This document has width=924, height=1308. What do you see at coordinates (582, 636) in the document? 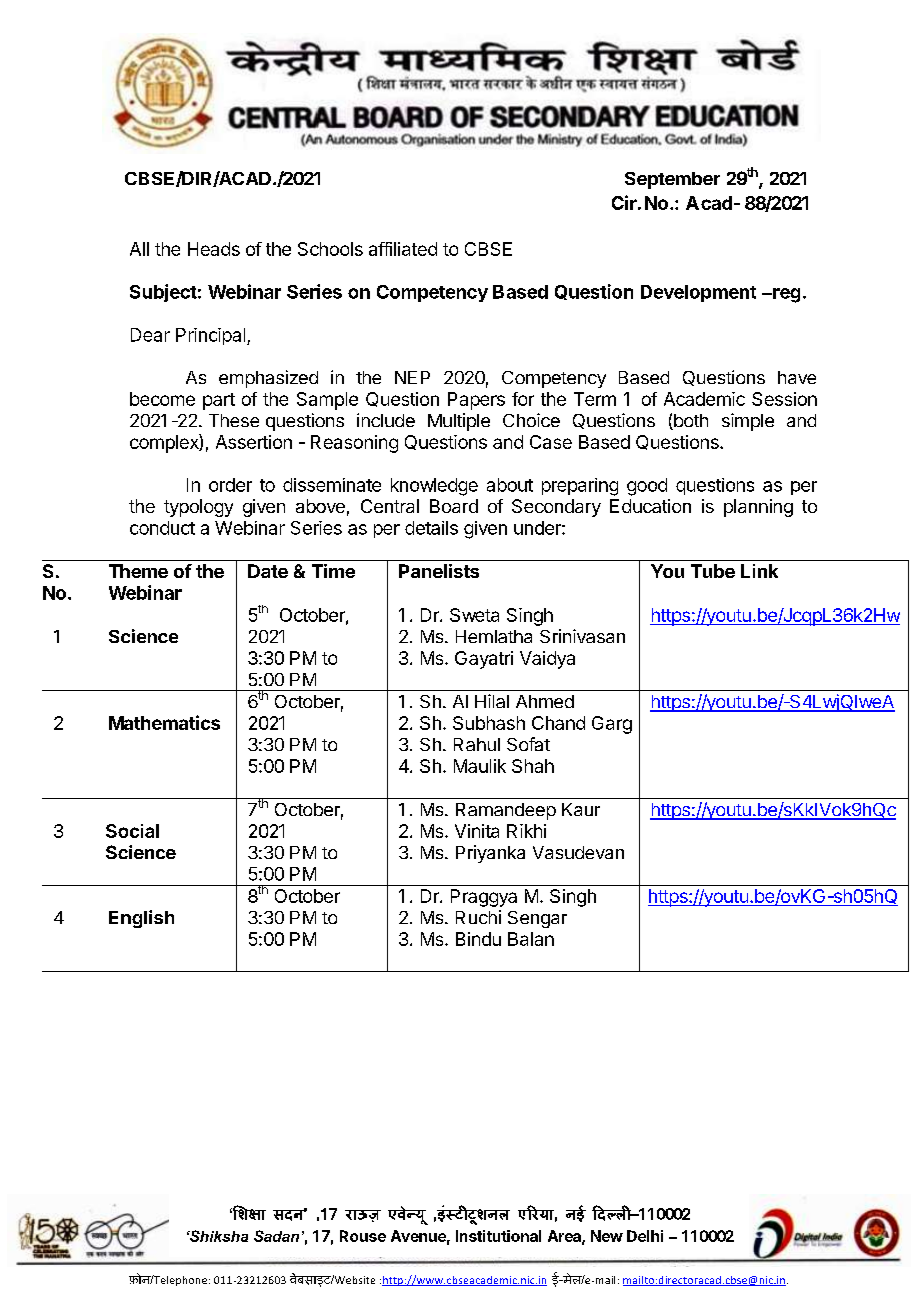
I see `Srinivasan` at bounding box center [582, 636].
